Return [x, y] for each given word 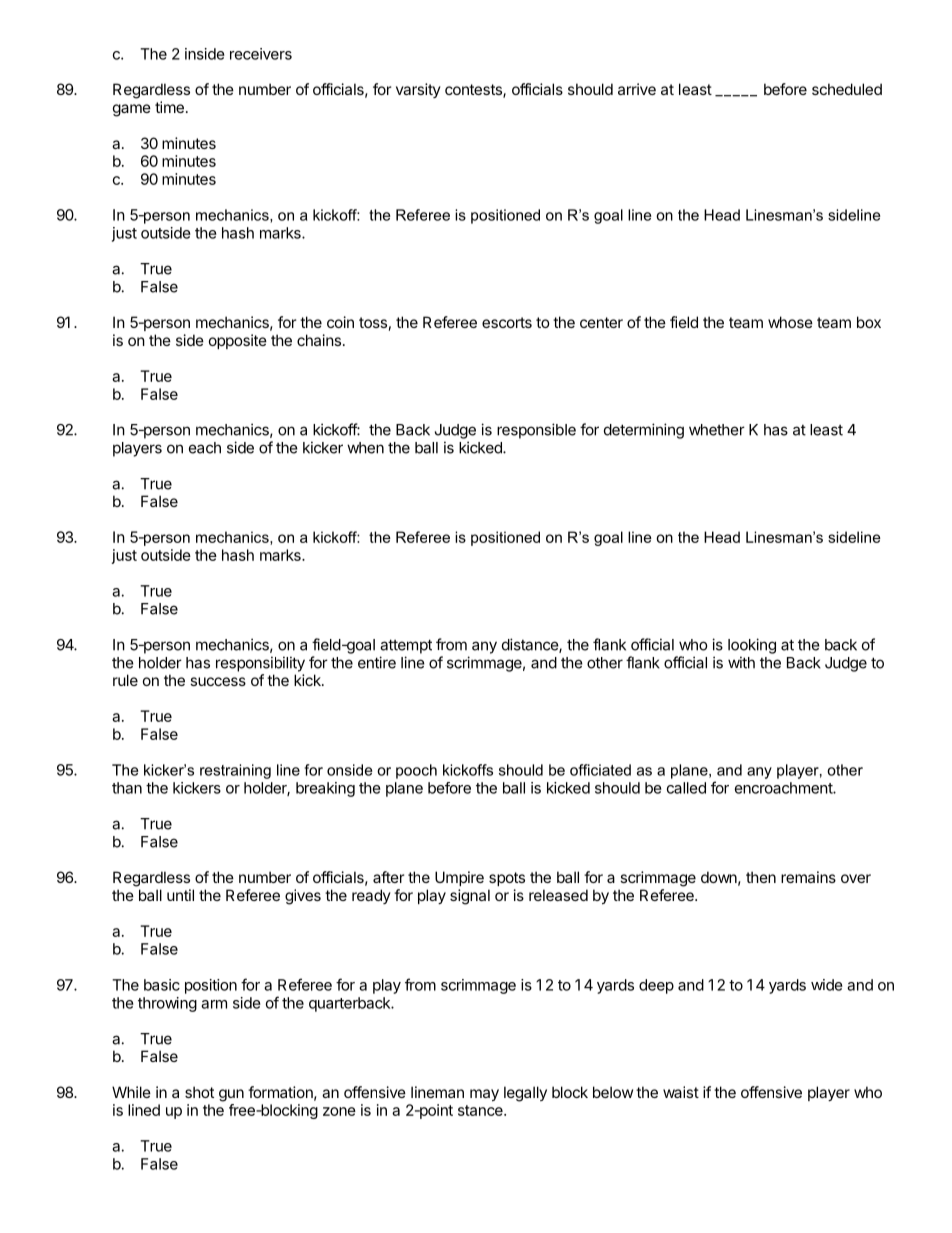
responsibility [260, 664]
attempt [406, 646]
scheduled [847, 89]
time [169, 107]
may [484, 1095]
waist [681, 1092]
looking [752, 646]
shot [199, 1092]
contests [474, 91]
